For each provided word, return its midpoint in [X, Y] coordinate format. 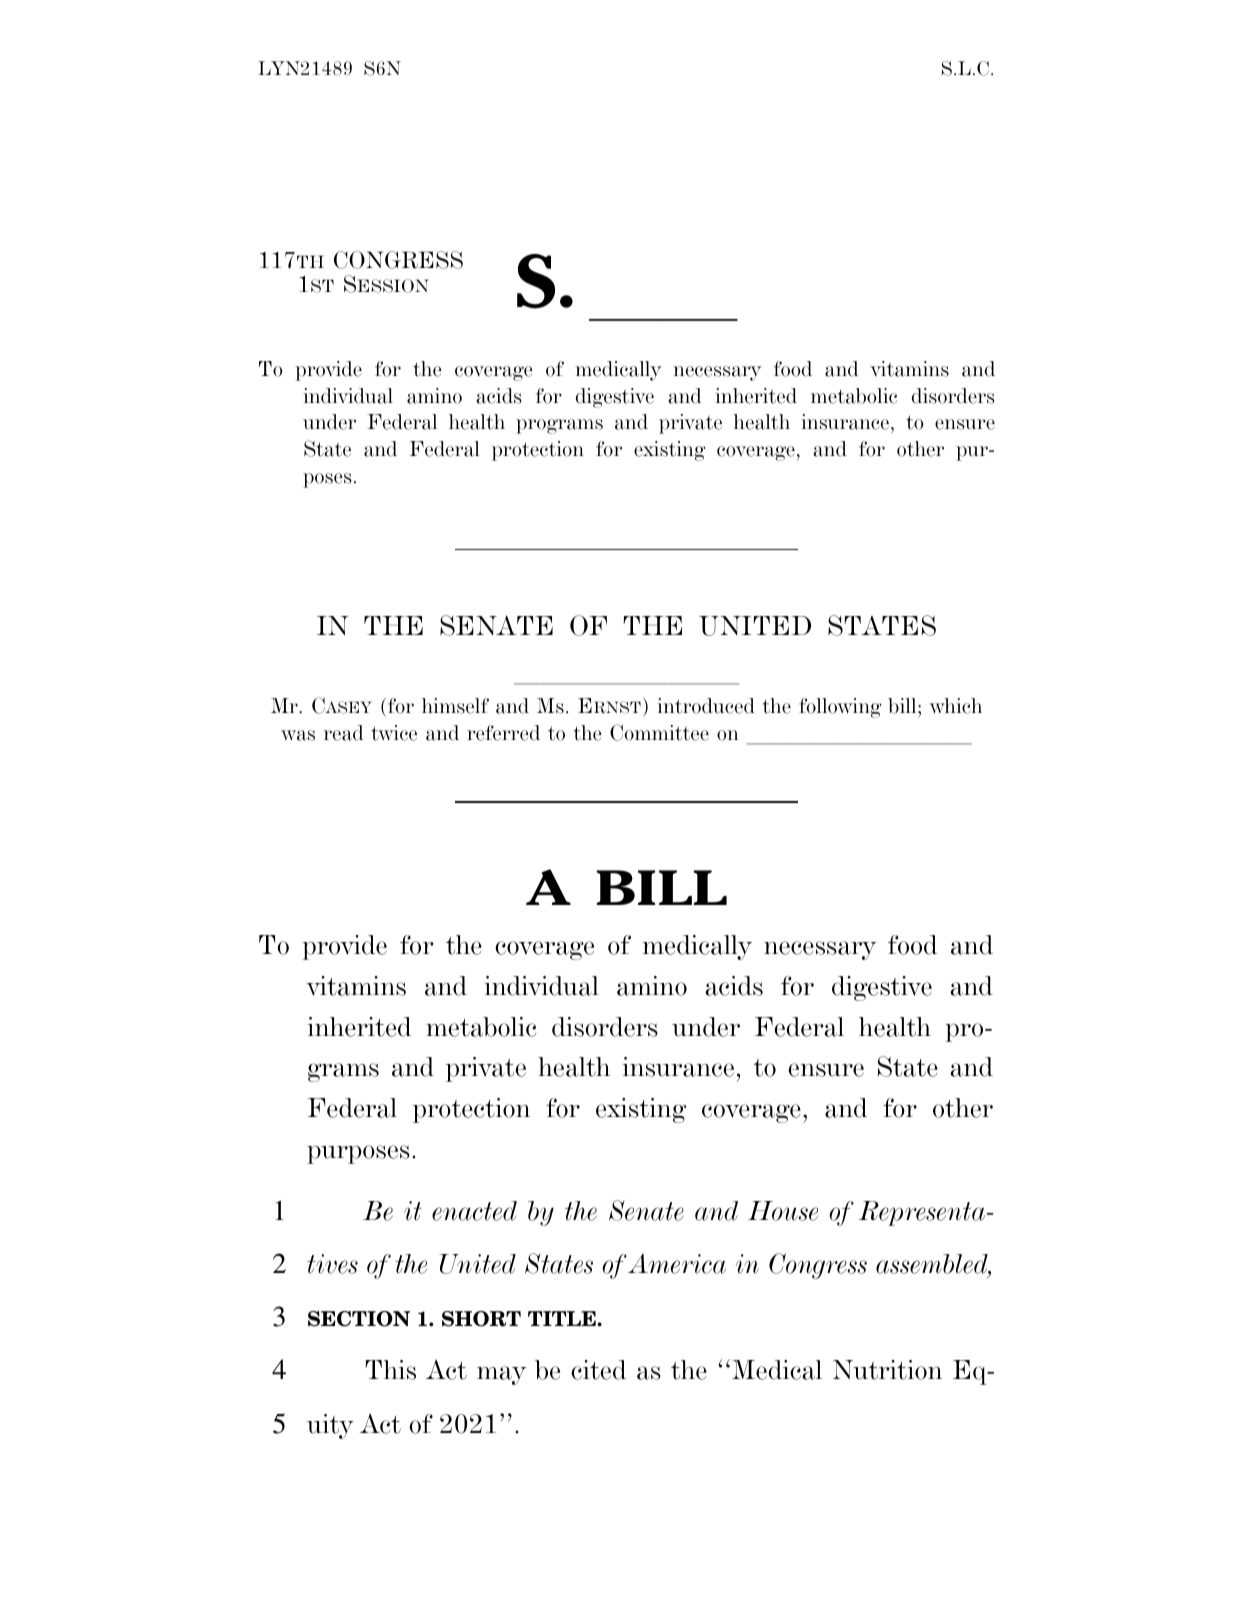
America [677, 1264]
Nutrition [887, 1370]
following [840, 708]
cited [598, 1370]
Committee [659, 732]
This [390, 1370]
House [783, 1211]
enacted [474, 1211]
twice [394, 733]
